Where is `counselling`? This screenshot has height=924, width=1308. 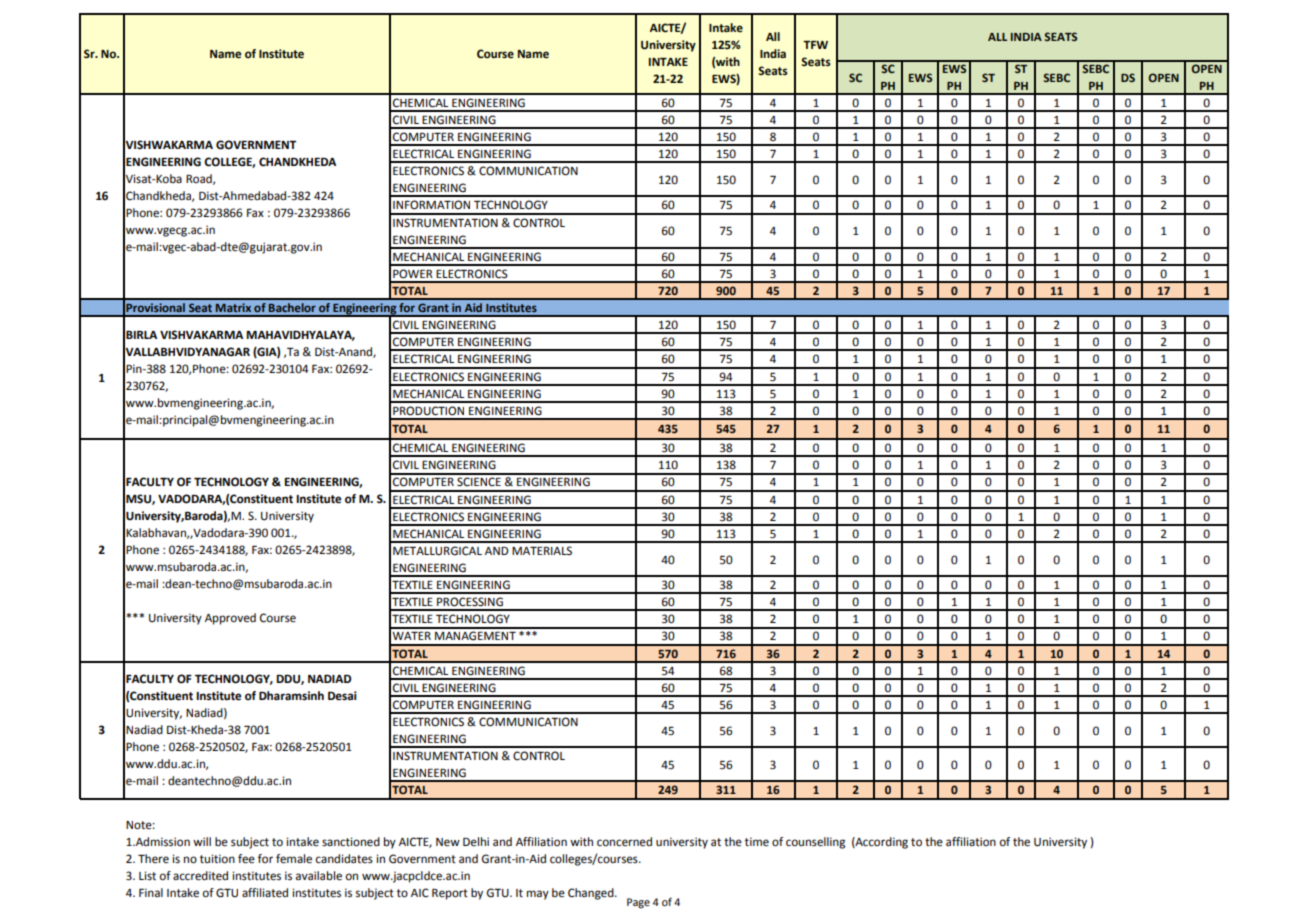
counselling is located at coordinates (815, 843).
